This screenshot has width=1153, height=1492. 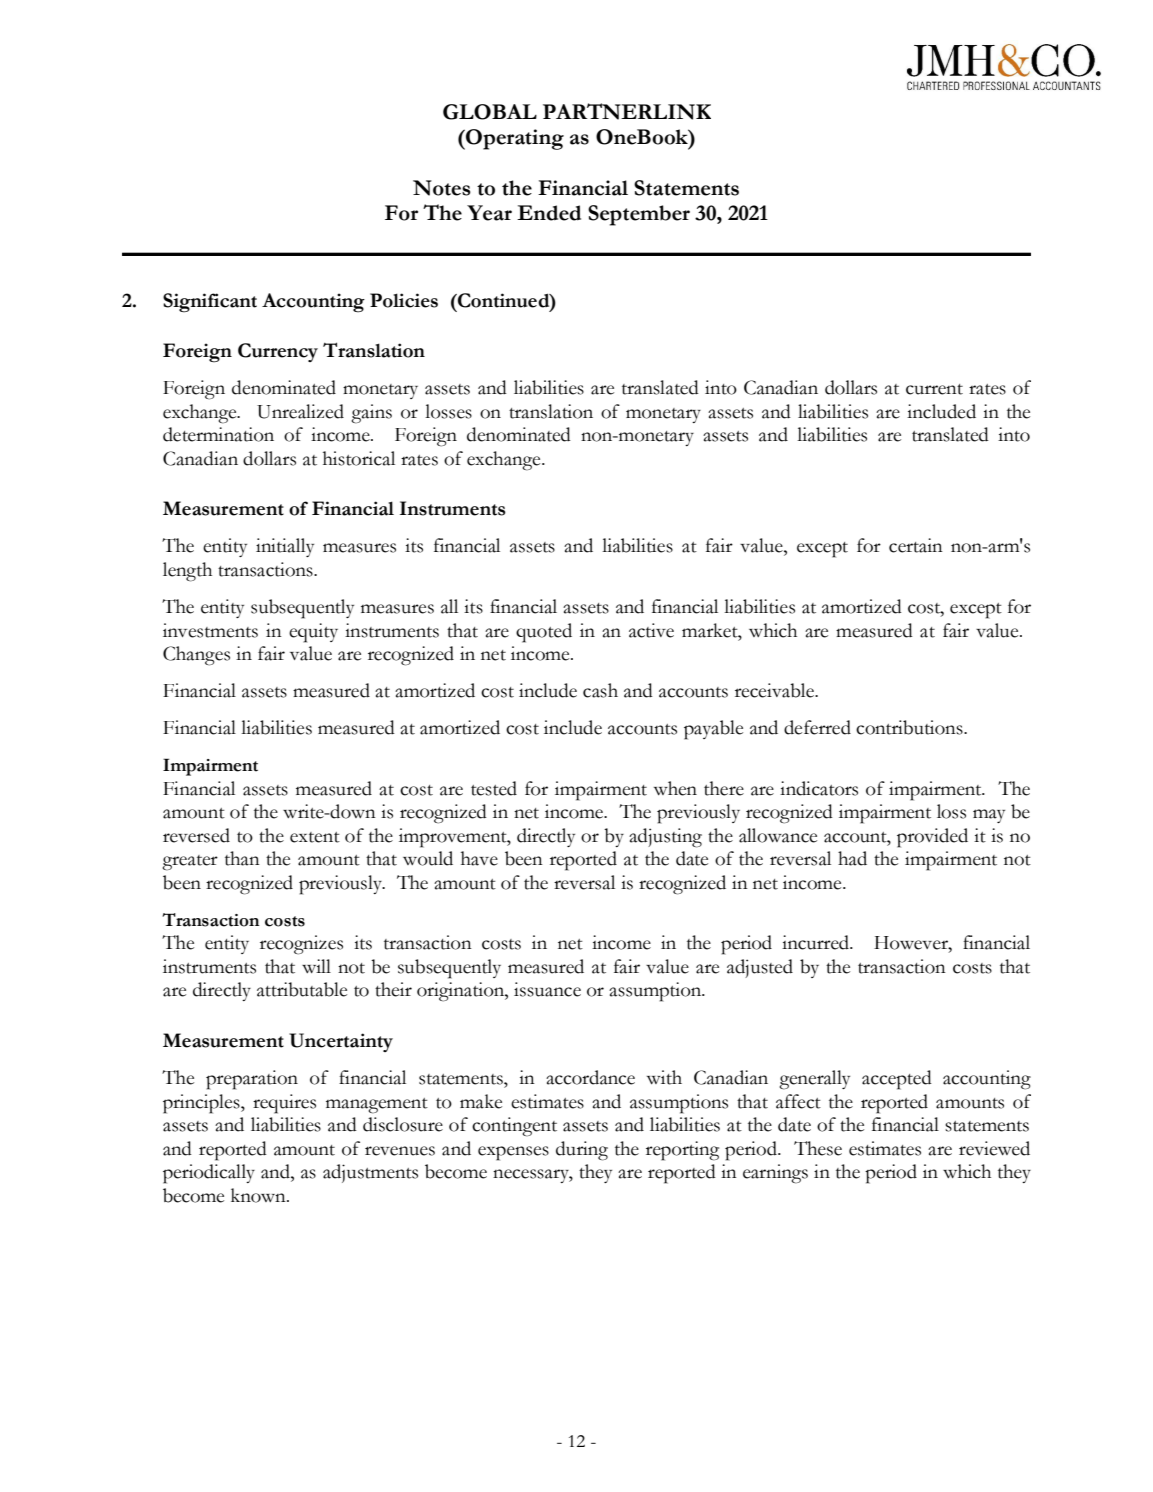 What do you see at coordinates (639, 215) in the screenshot?
I see `September` at bounding box center [639, 215].
